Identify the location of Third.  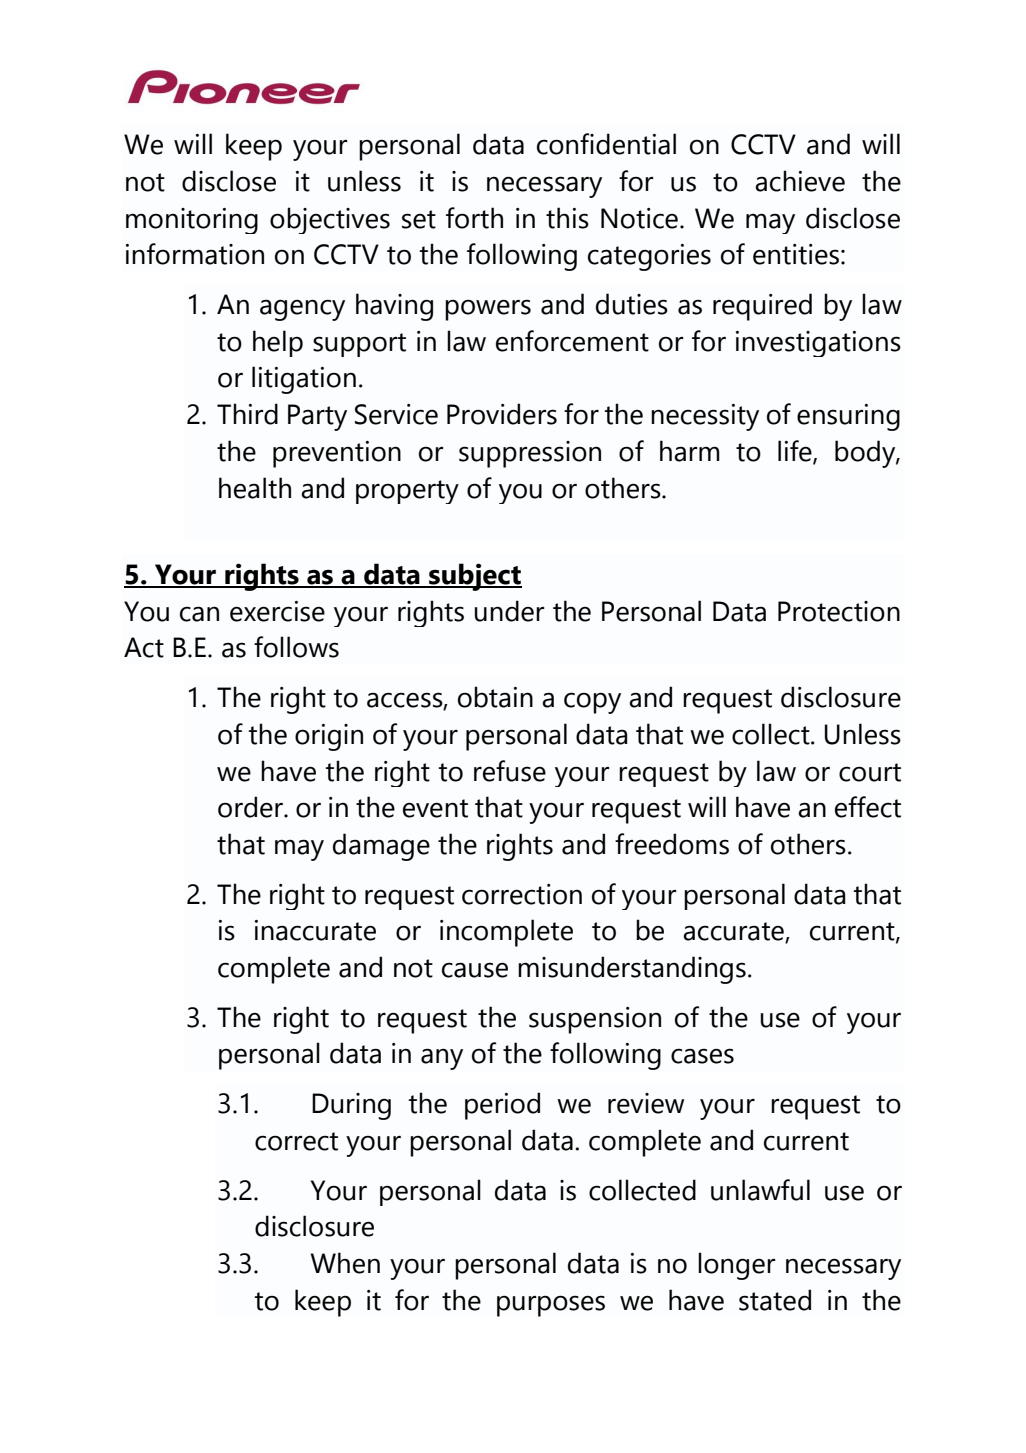
(247, 414).
